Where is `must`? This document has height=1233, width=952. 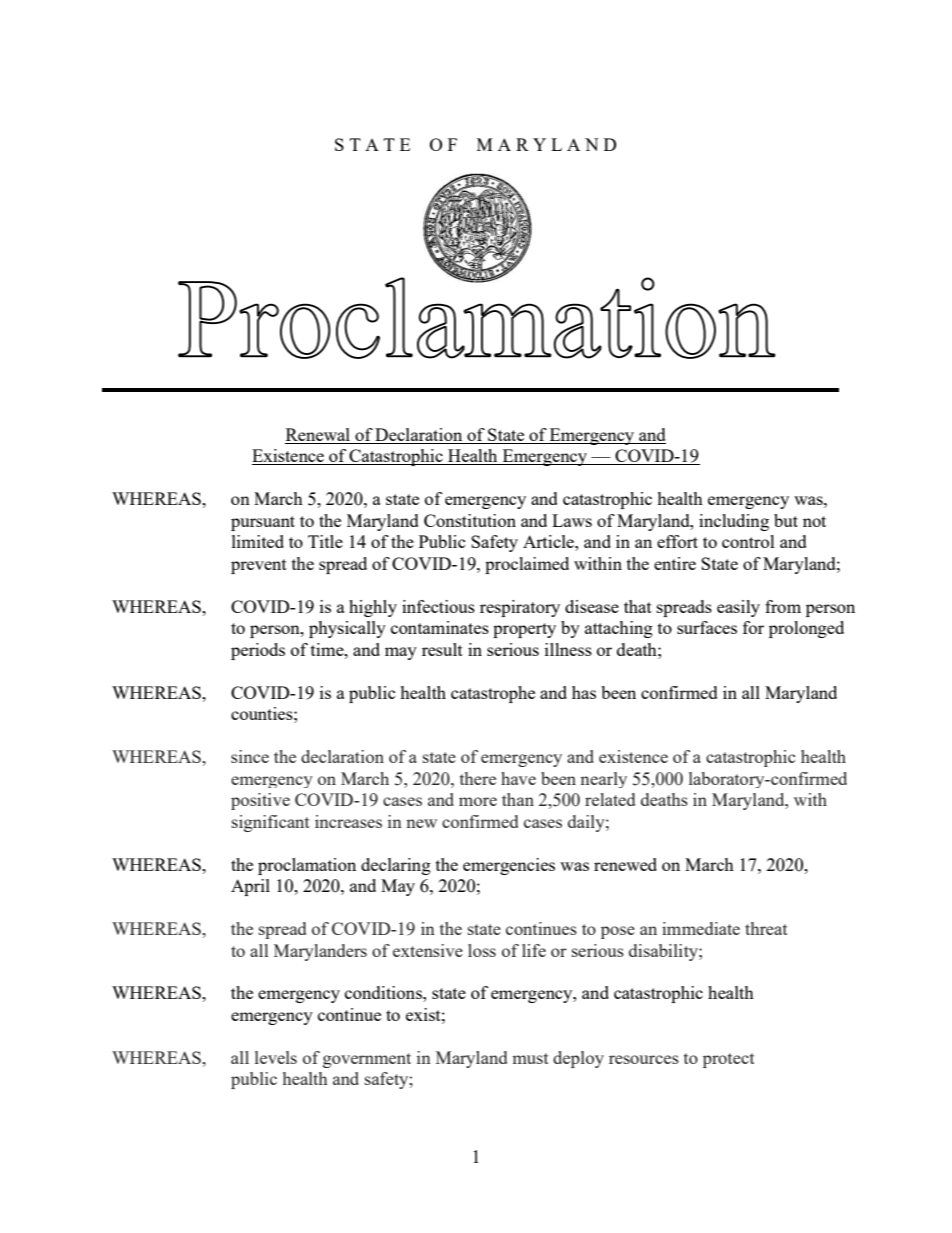
must is located at coordinates (530, 1058).
